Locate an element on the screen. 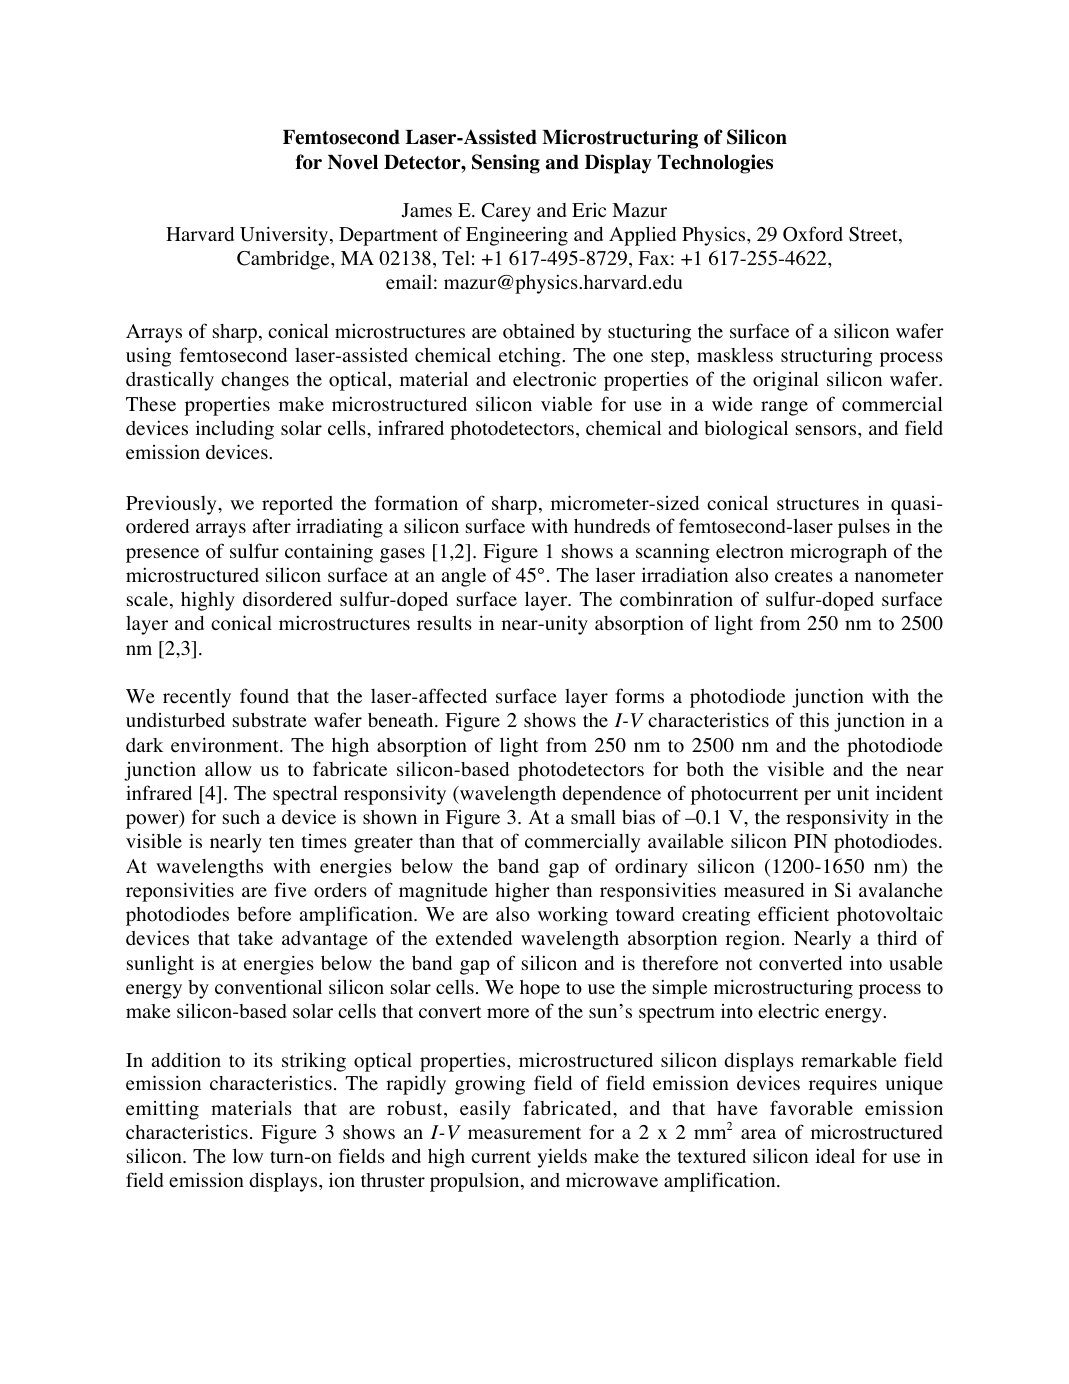  this is located at coordinates (814, 719).
